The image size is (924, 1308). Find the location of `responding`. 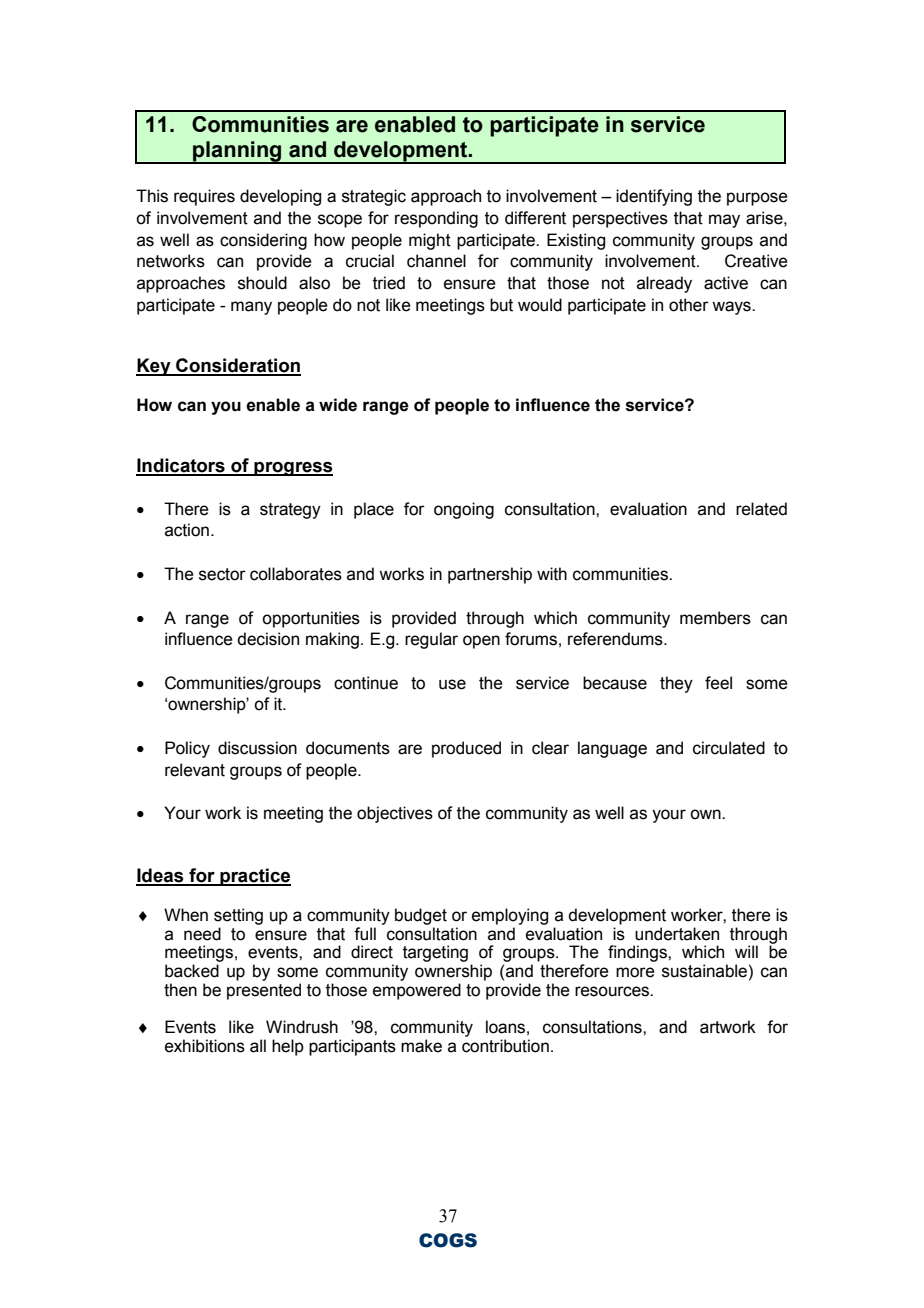

responding is located at coordinates (436, 219).
